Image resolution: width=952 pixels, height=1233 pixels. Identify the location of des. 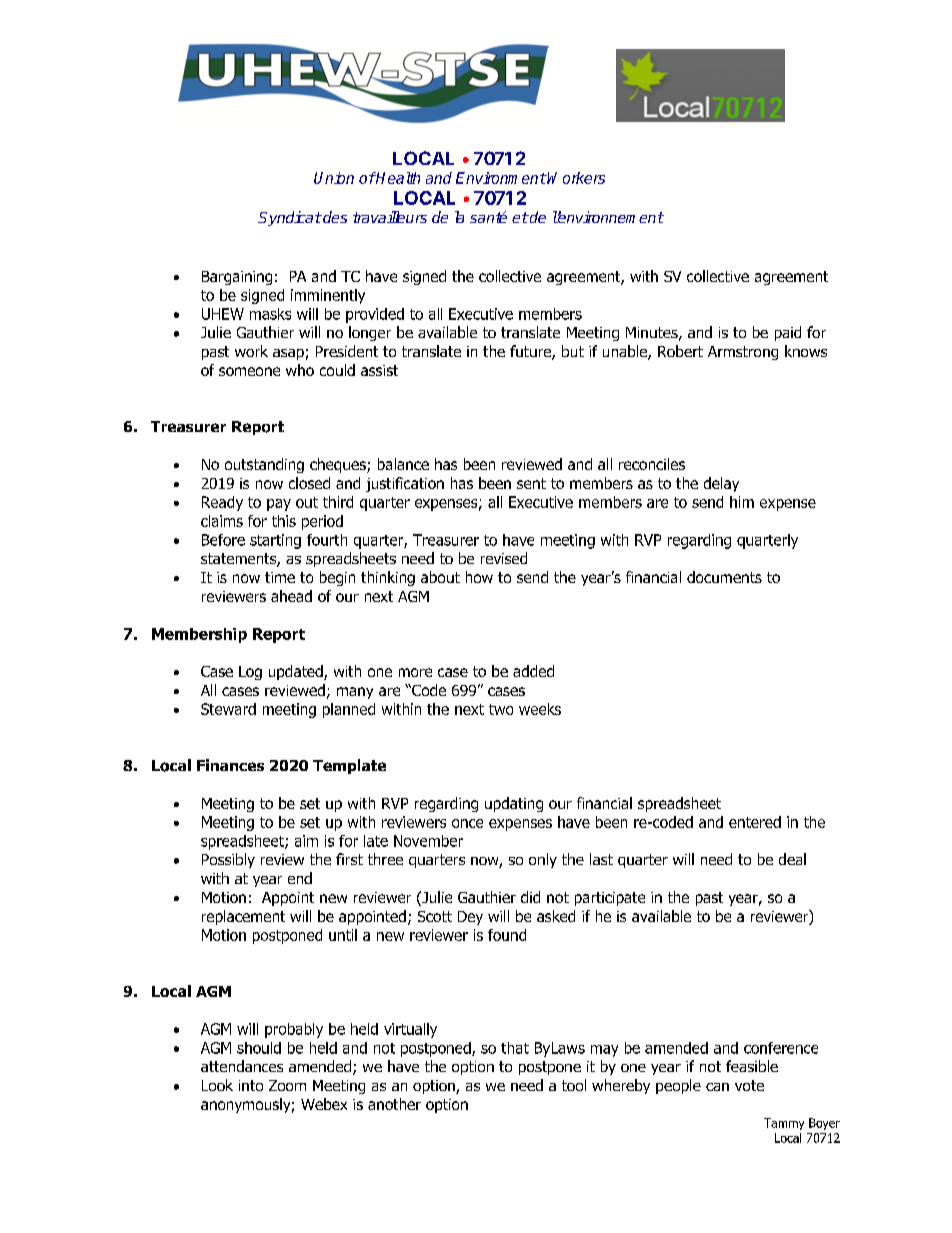
(334, 217).
